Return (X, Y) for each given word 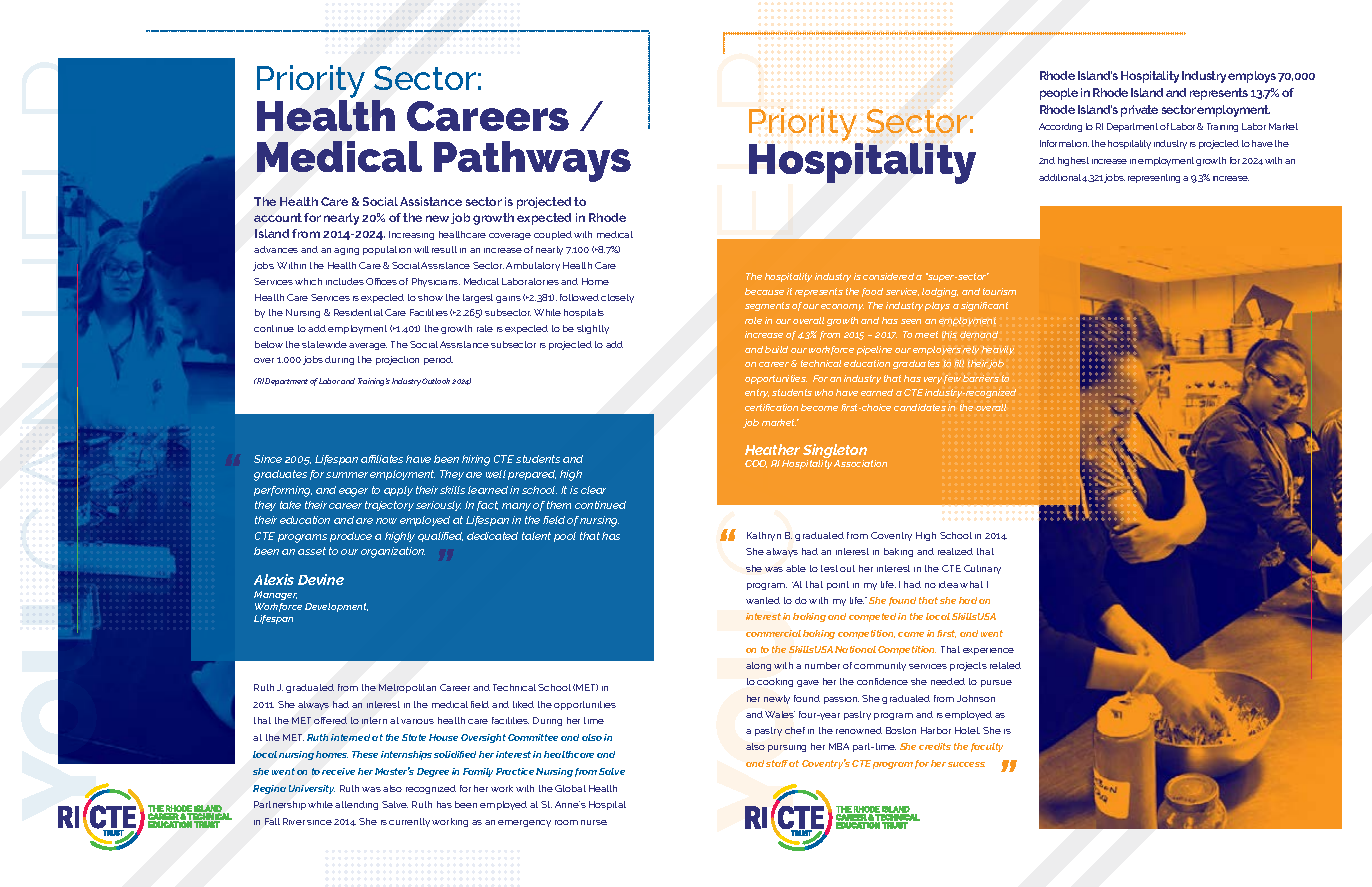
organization (393, 552)
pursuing (787, 748)
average (368, 346)
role (753, 320)
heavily (998, 350)
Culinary (982, 569)
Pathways (532, 161)
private (1139, 111)
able (796, 568)
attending (356, 805)
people (1059, 94)
